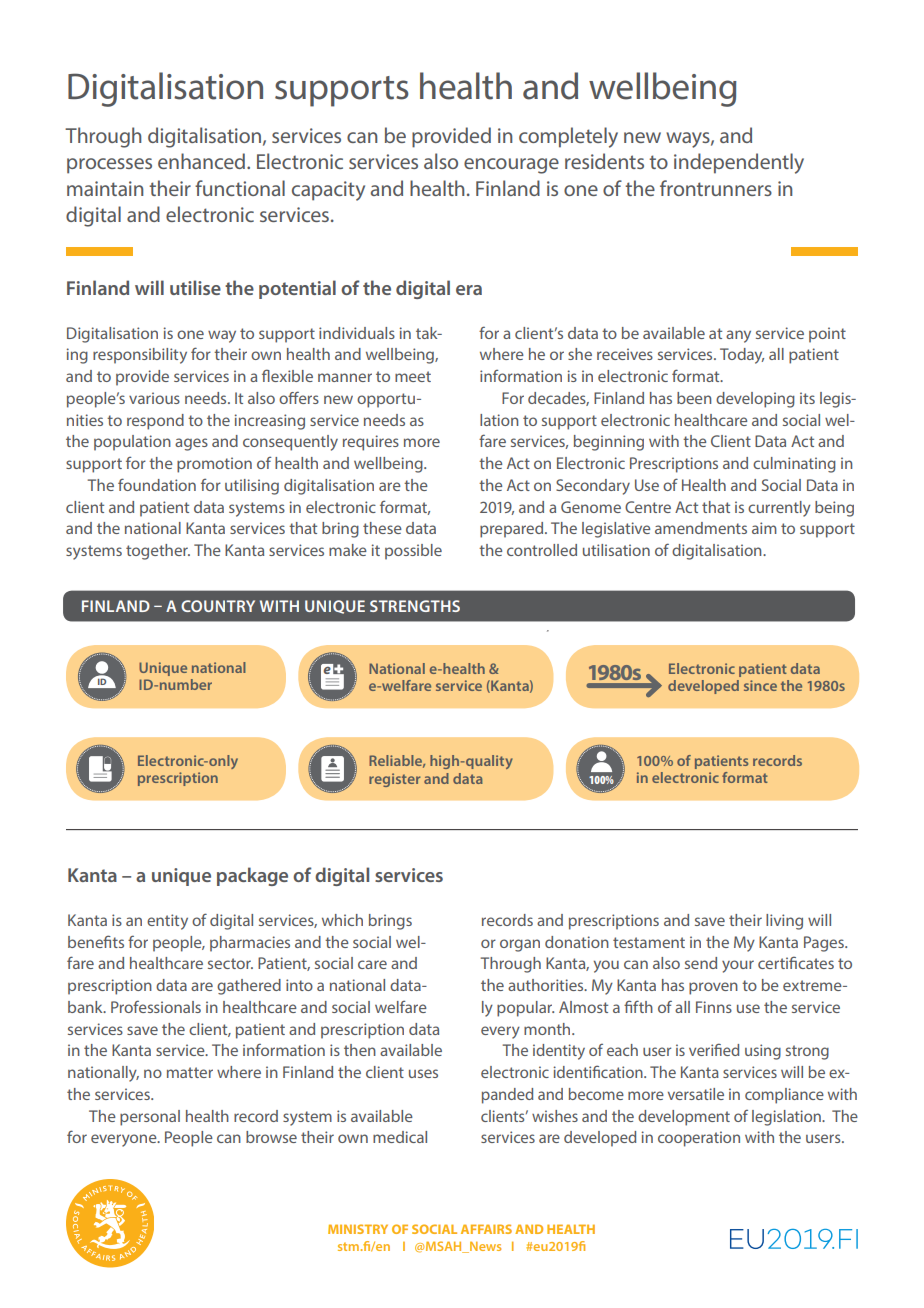 This document has height=1308, width=924. I want to click on encourage, so click(511, 166).
